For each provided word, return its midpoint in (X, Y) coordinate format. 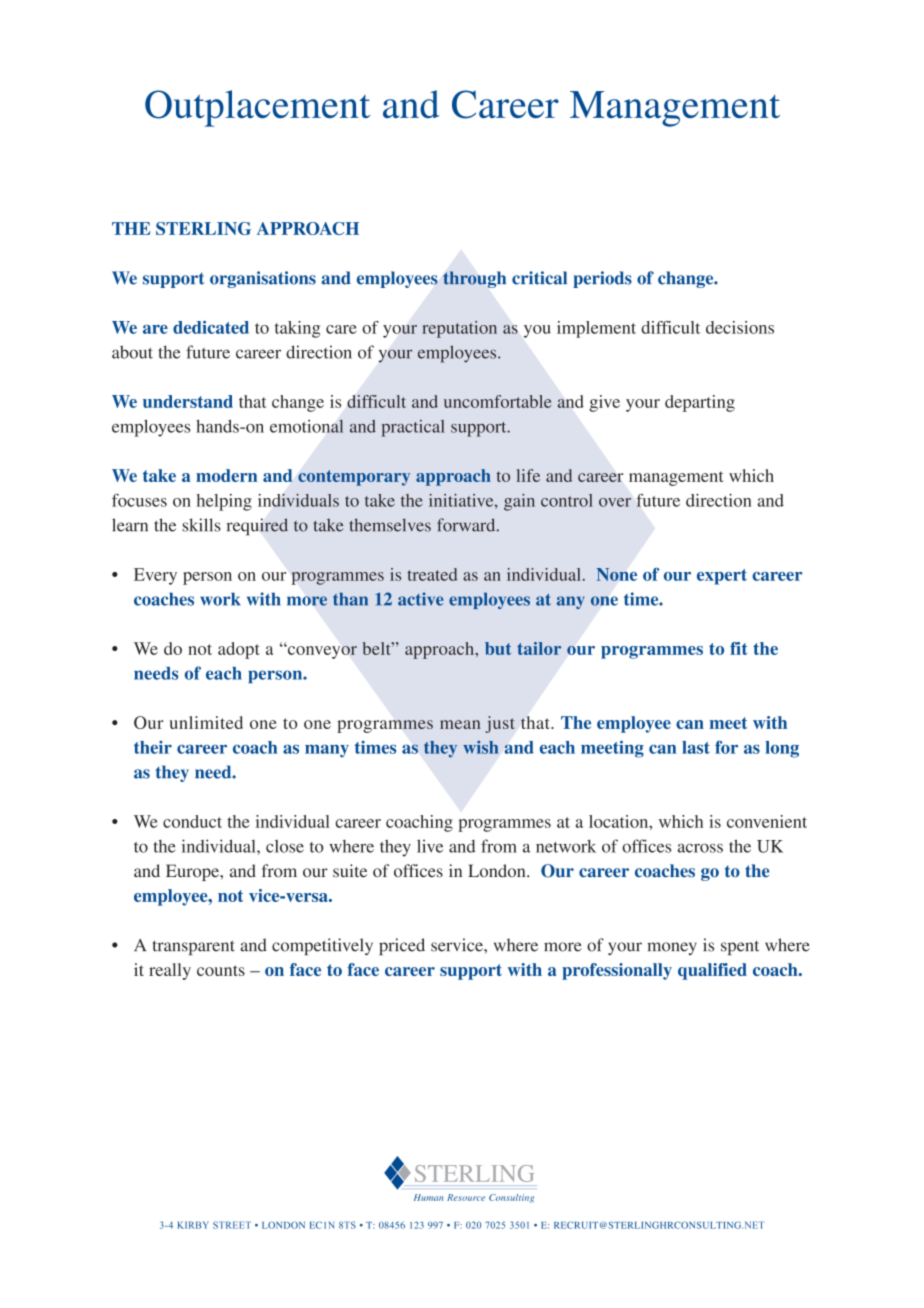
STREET (232, 1225)
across (700, 848)
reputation (459, 329)
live (430, 846)
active (421, 599)
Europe (193, 872)
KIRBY (193, 1225)
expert (722, 577)
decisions (740, 327)
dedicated (211, 327)
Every (155, 576)
